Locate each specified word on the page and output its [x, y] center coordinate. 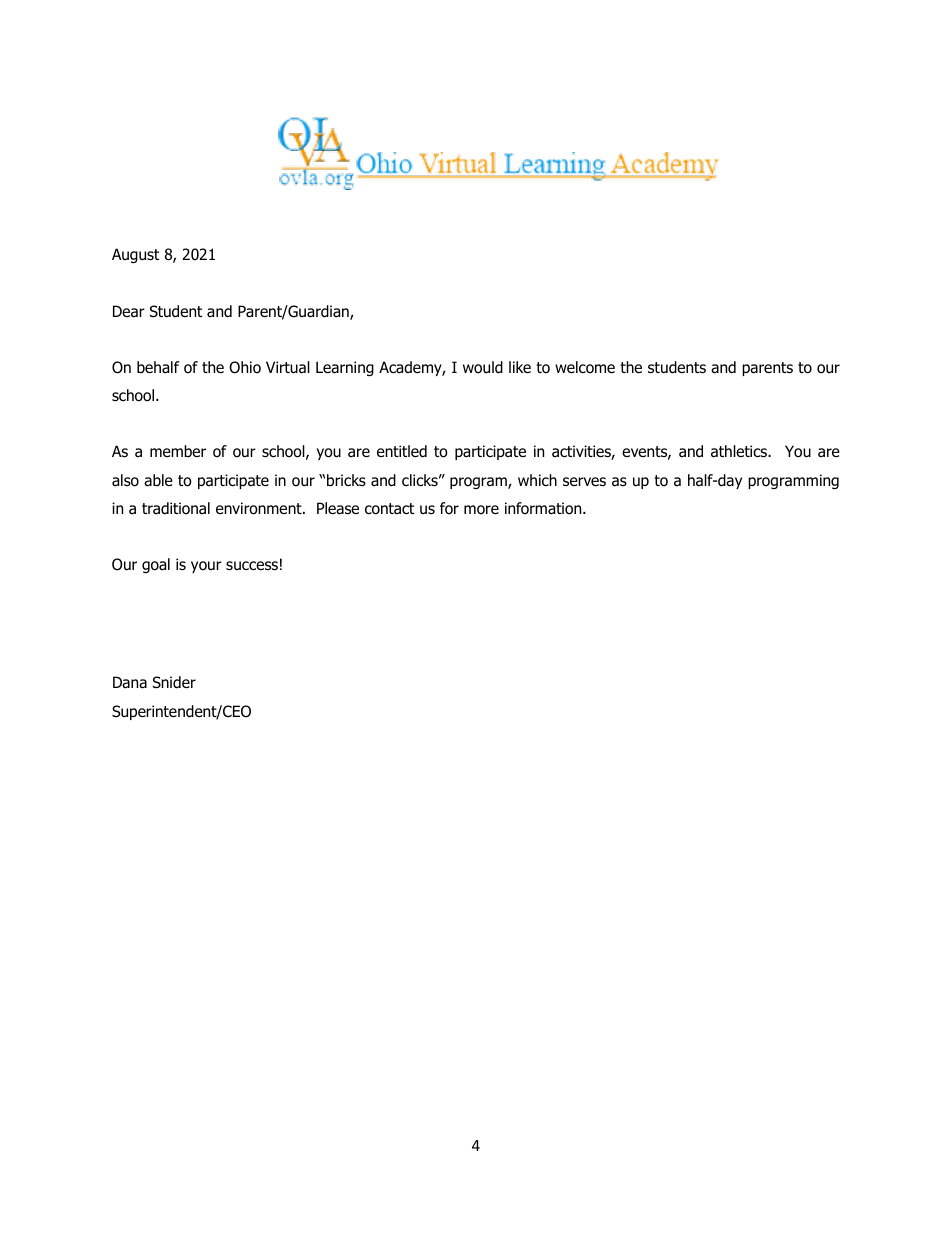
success [252, 566]
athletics [740, 451]
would [483, 367]
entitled [402, 451]
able [158, 480]
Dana [130, 682]
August [135, 255]
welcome [585, 367]
